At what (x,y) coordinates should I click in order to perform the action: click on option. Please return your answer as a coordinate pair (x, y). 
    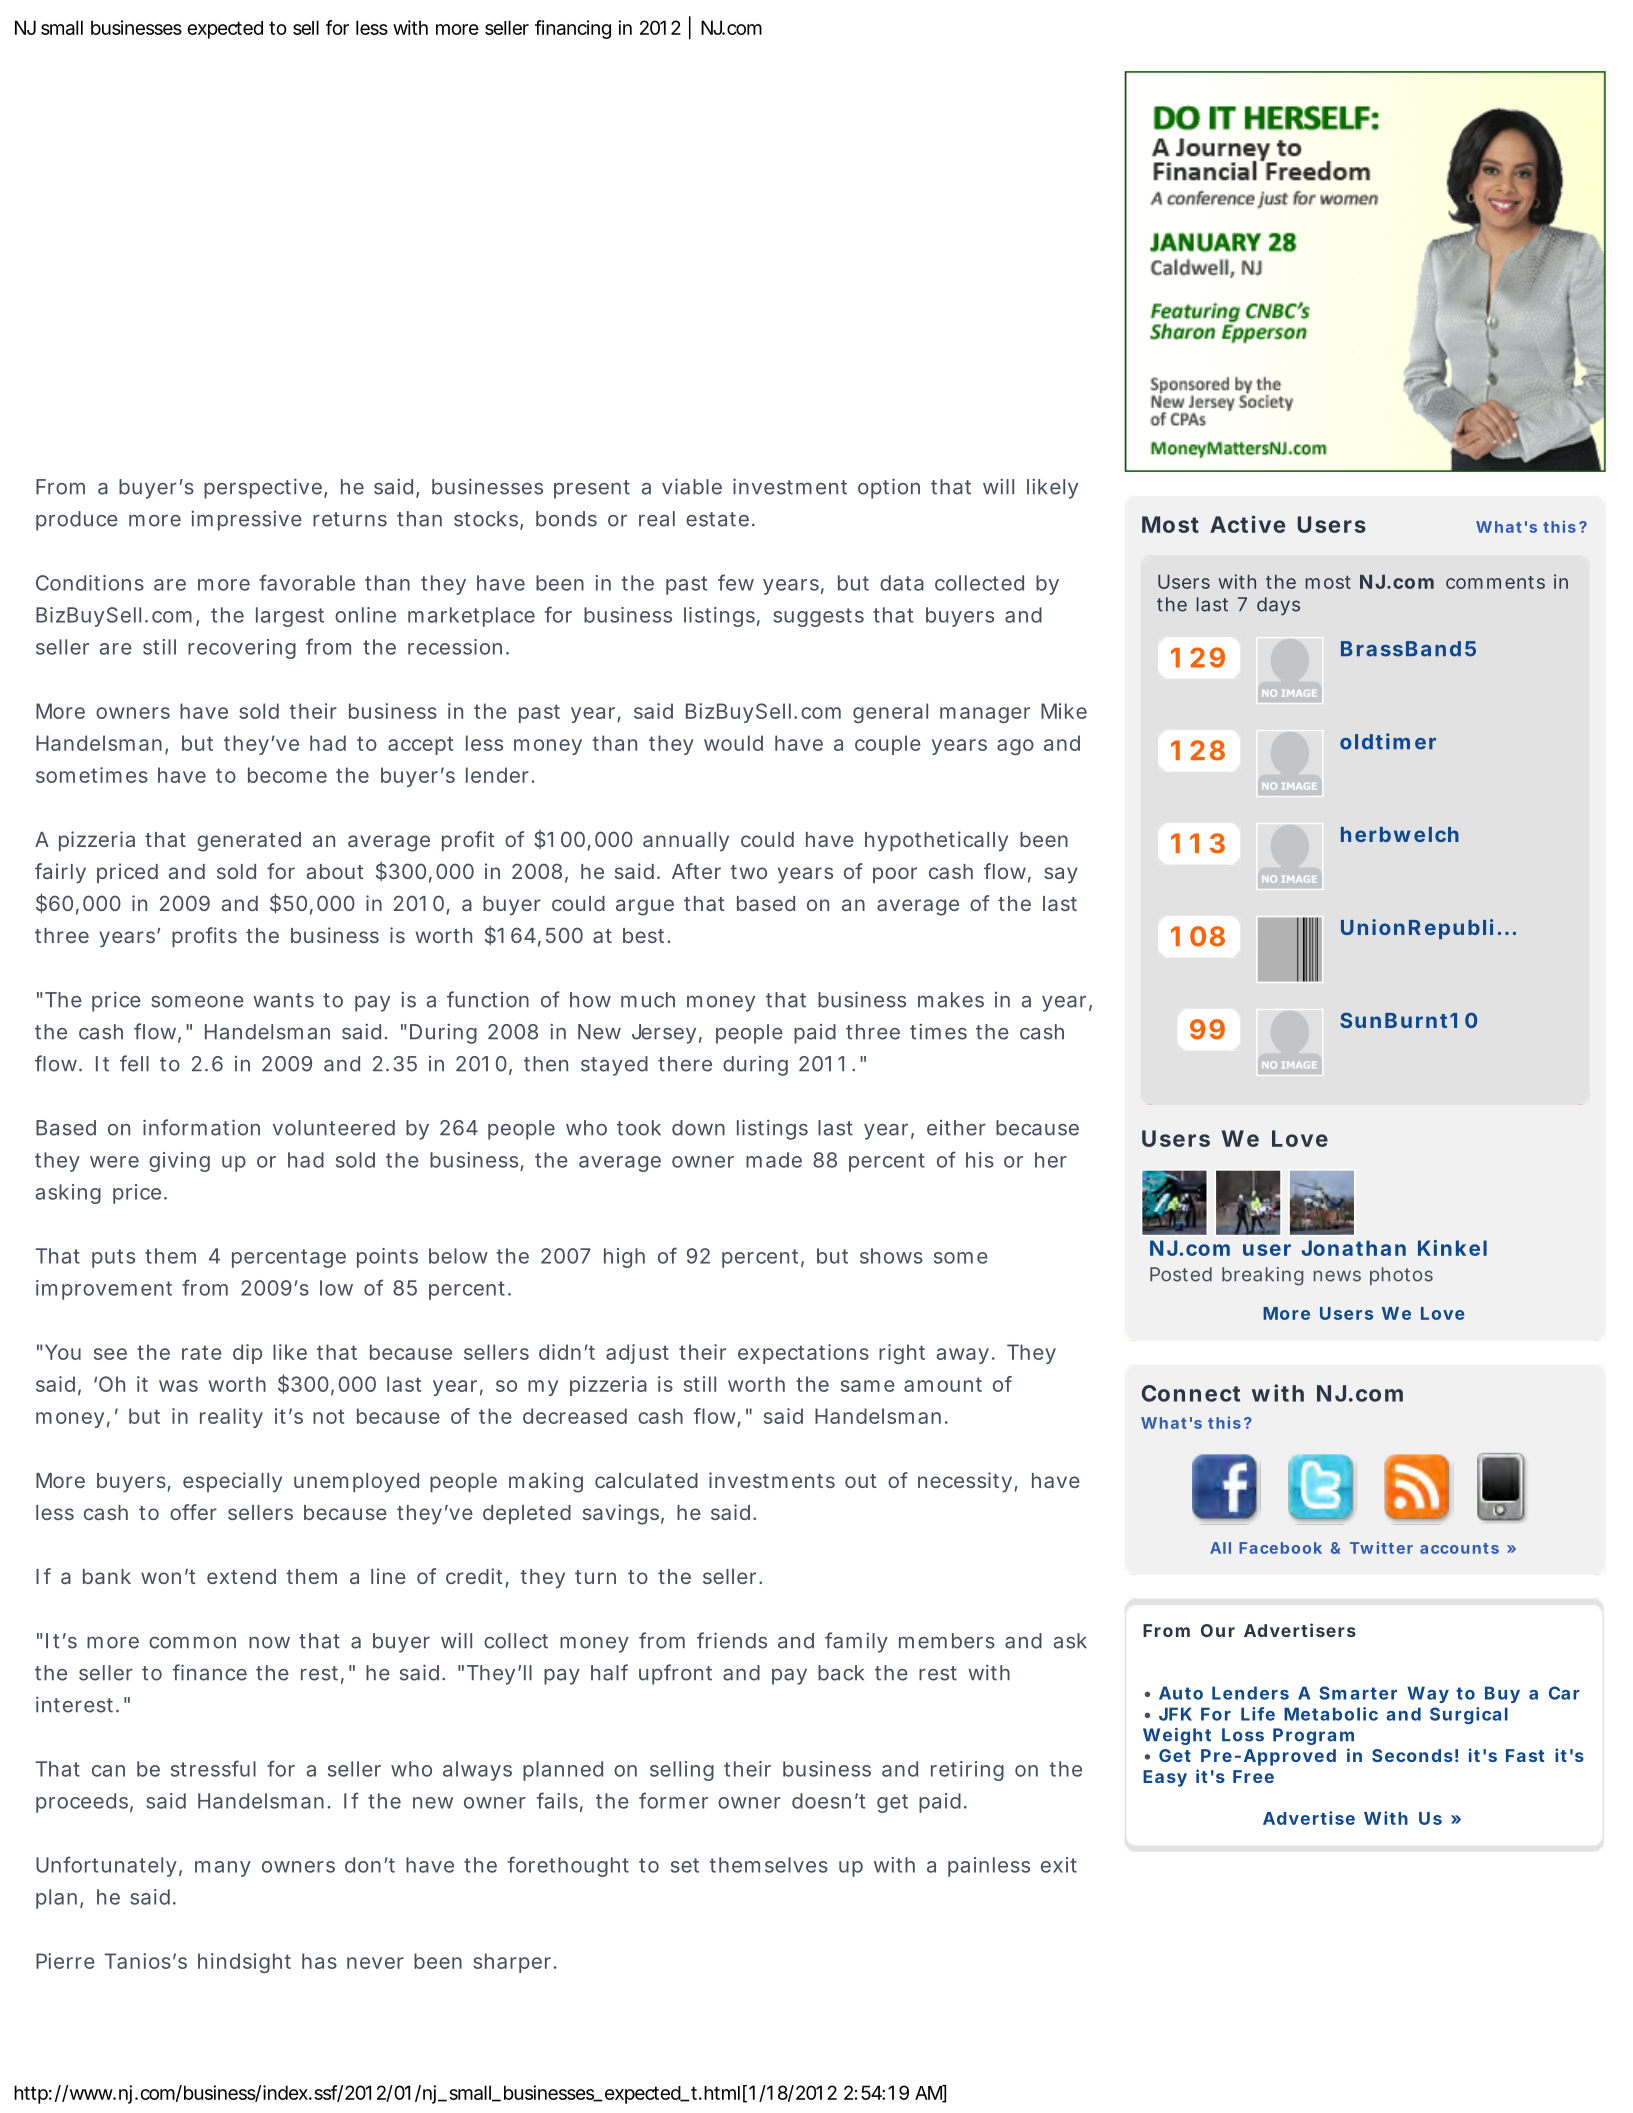
    Looking at the image, I should click on (889, 488).
